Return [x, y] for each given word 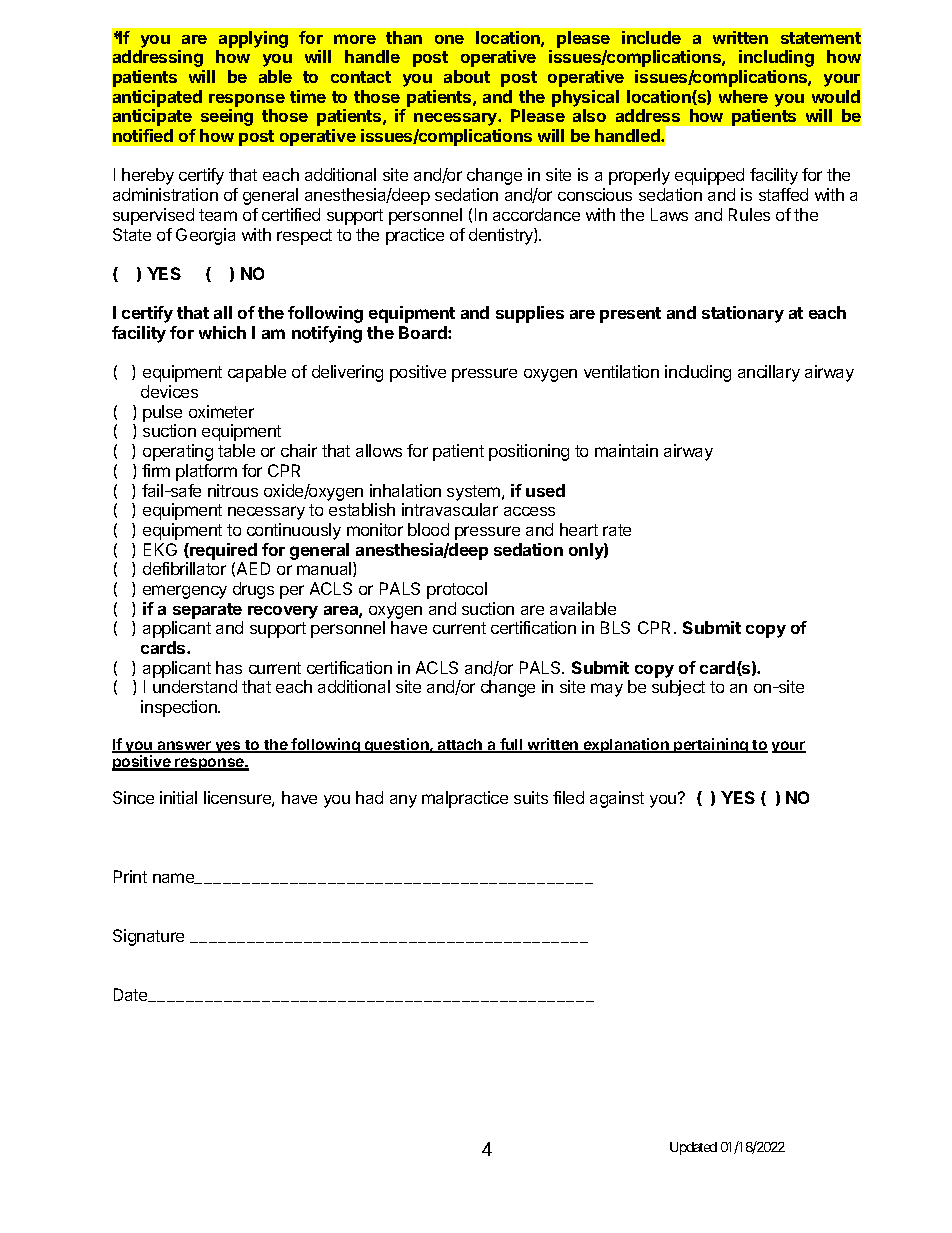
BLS [615, 627]
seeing [227, 117]
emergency [185, 592]
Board [424, 332]
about [467, 76]
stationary [743, 314]
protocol [457, 590]
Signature [148, 937]
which [222, 332]
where [743, 96]
